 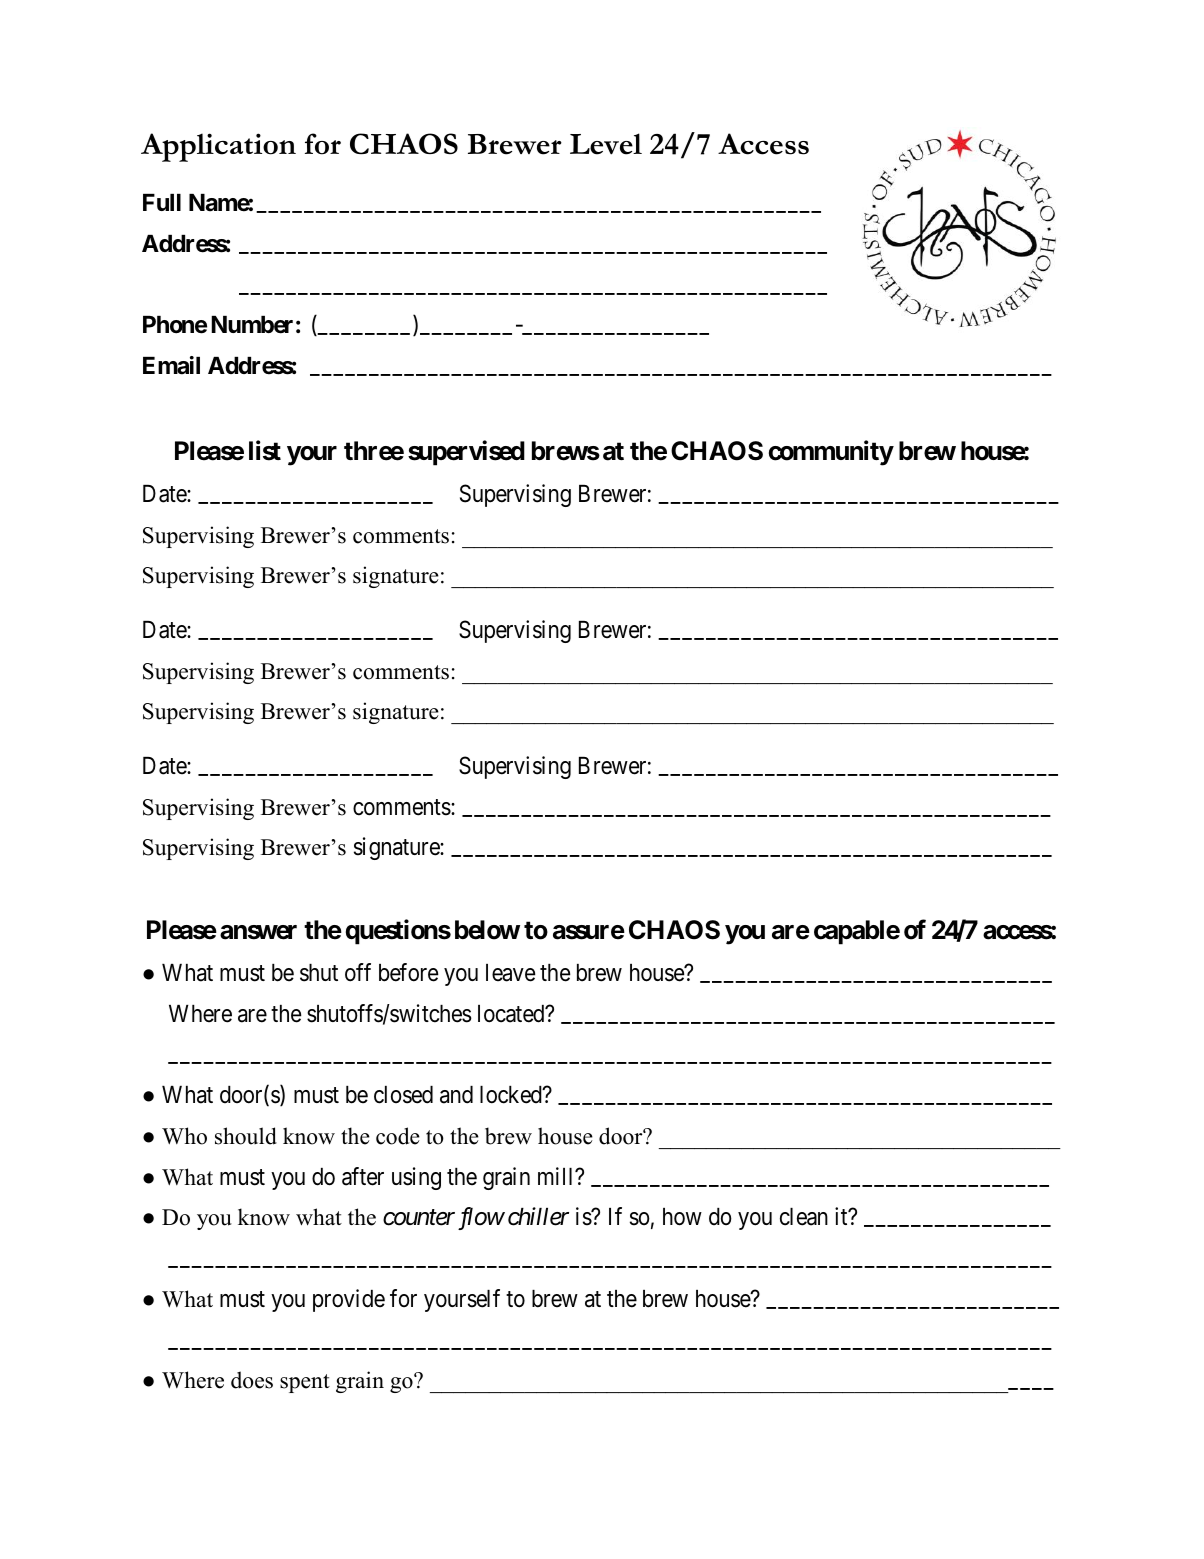 What do you see at coordinates (258, 932) in the screenshot?
I see `answer` at bounding box center [258, 932].
